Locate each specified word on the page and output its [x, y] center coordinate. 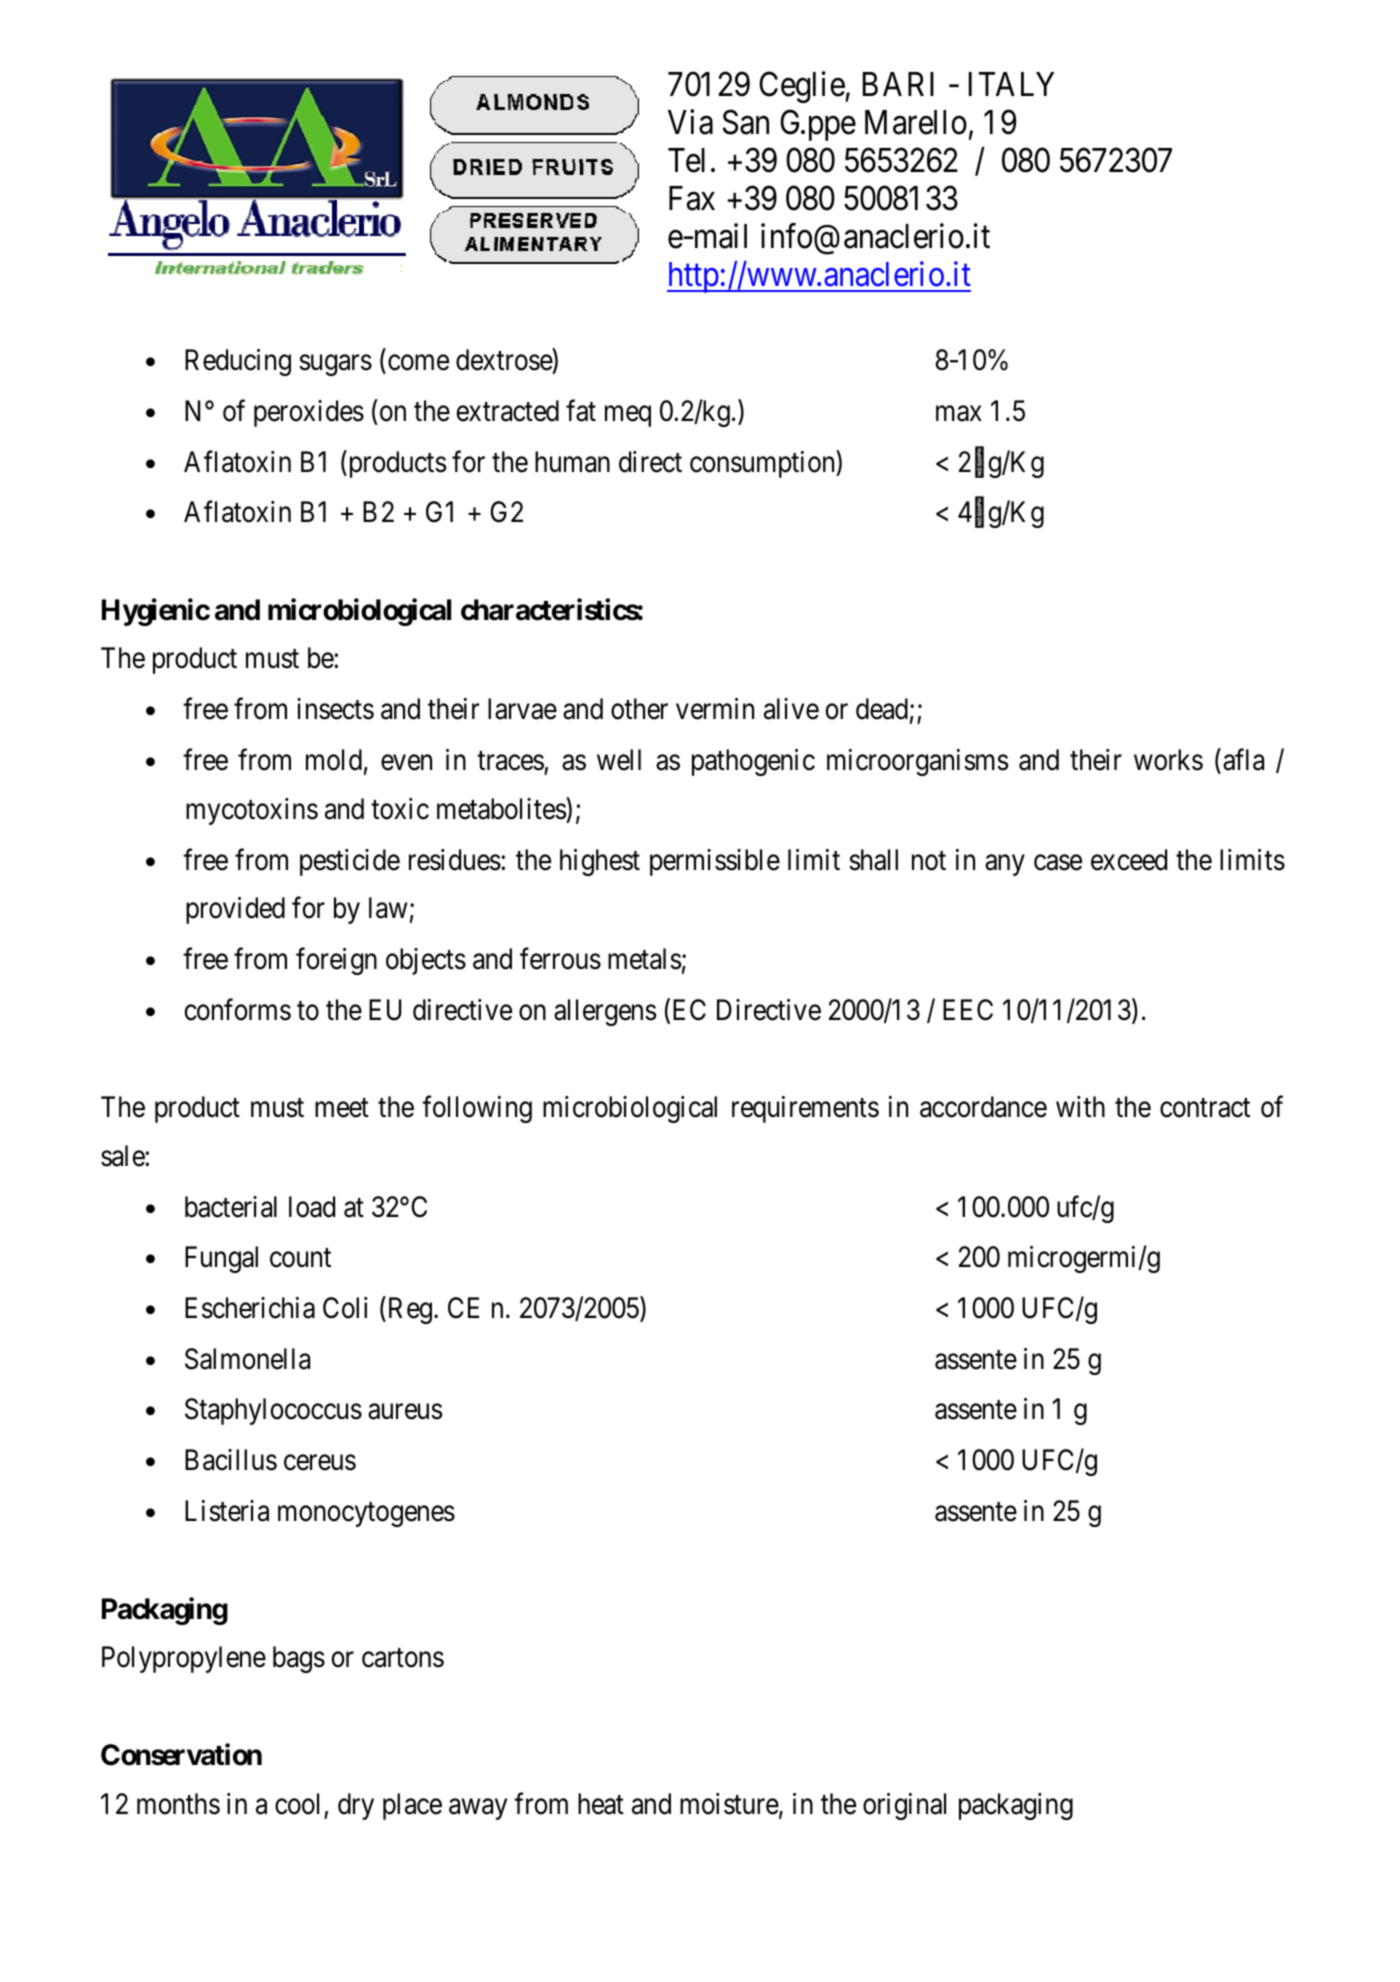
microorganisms [917, 762]
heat [601, 1804]
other [639, 709]
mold [334, 760]
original [904, 1806]
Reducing [238, 362]
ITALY [1011, 84]
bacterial [231, 1207]
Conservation [181, 1755]
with [1080, 1106]
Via [690, 122]
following [477, 1109]
